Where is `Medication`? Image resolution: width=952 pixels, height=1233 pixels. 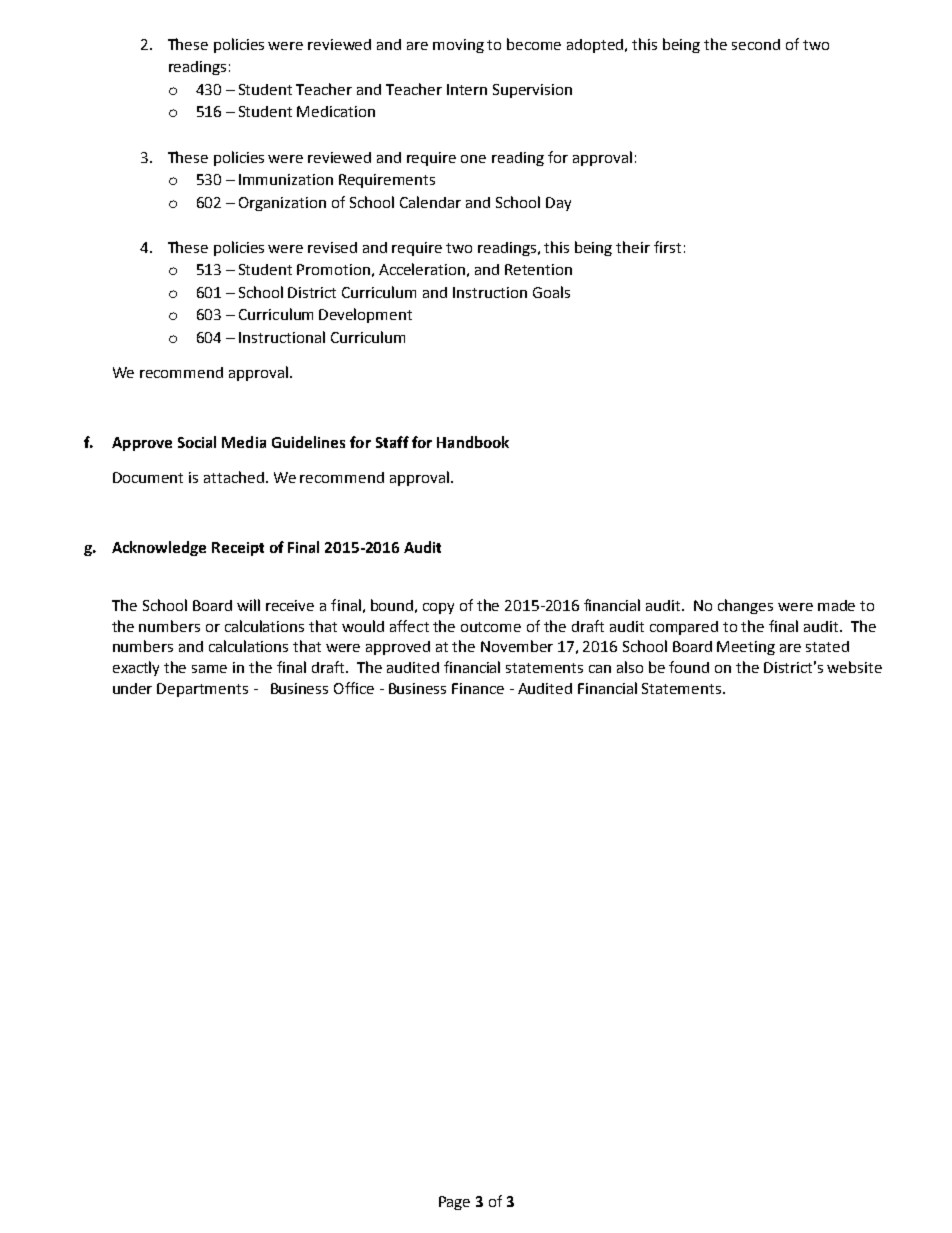
Medication is located at coordinates (336, 111).
